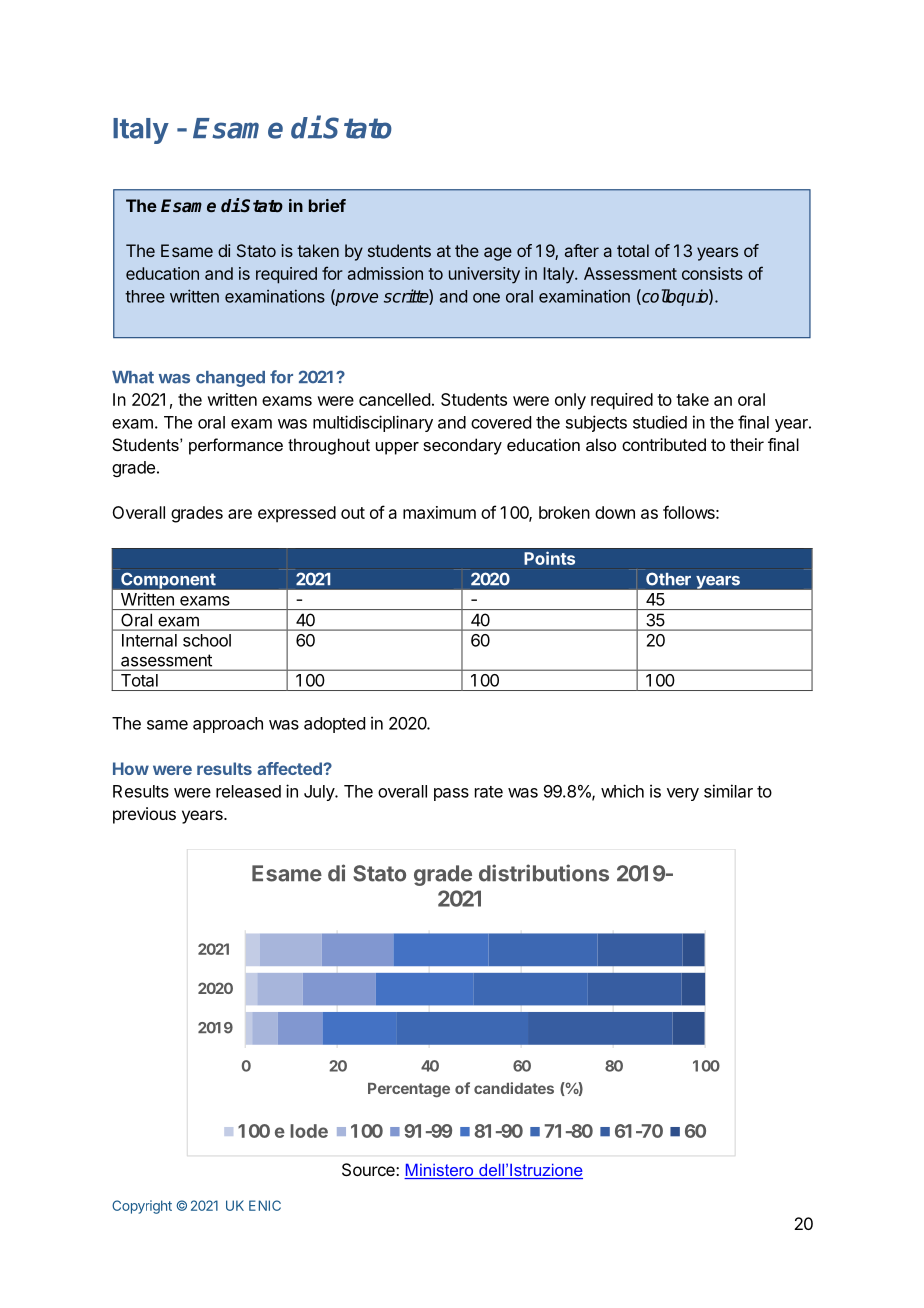  I want to click on previous, so click(144, 815).
